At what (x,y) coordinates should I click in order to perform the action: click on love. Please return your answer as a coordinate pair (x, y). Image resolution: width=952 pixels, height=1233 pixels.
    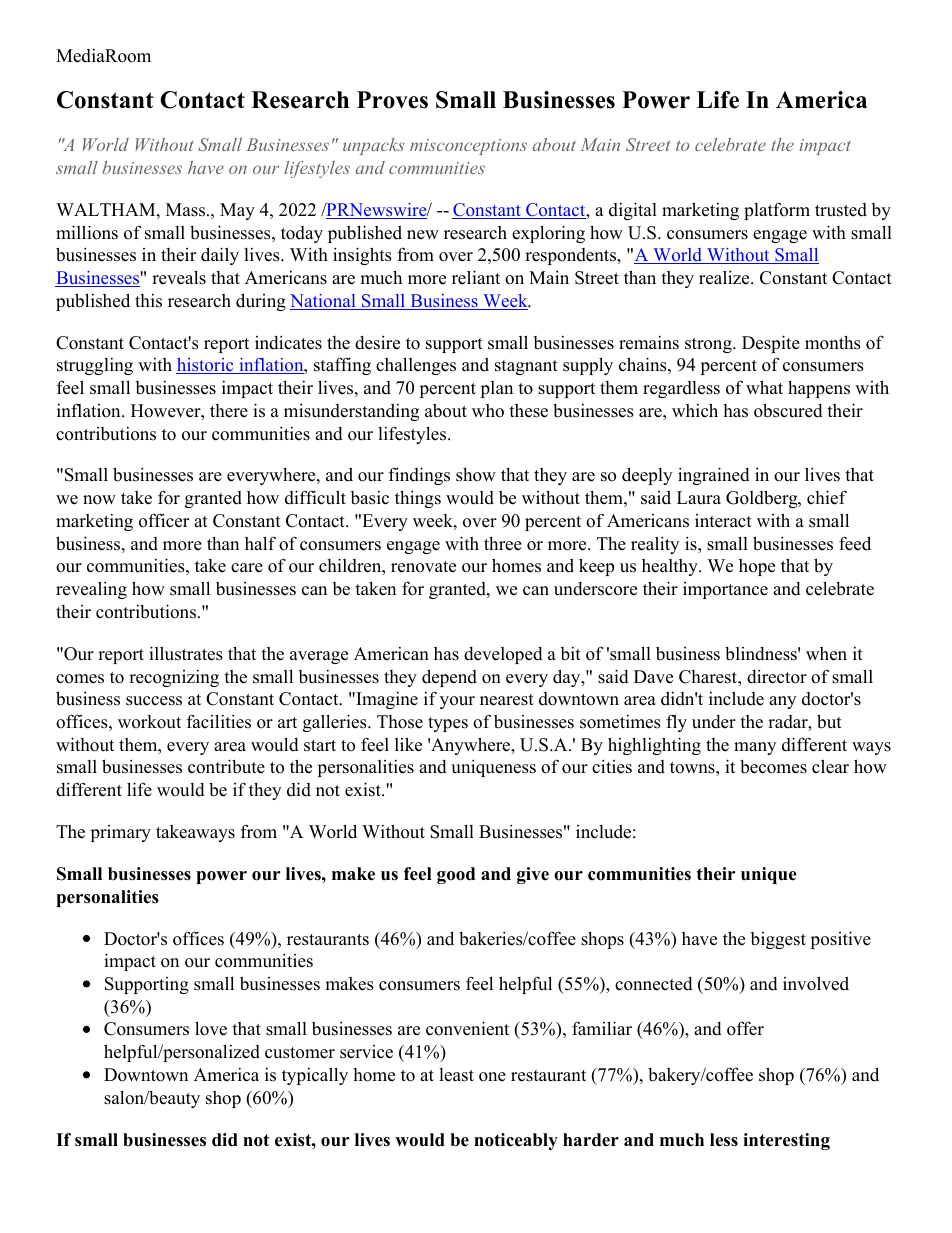
    Looking at the image, I should click on (211, 1028).
